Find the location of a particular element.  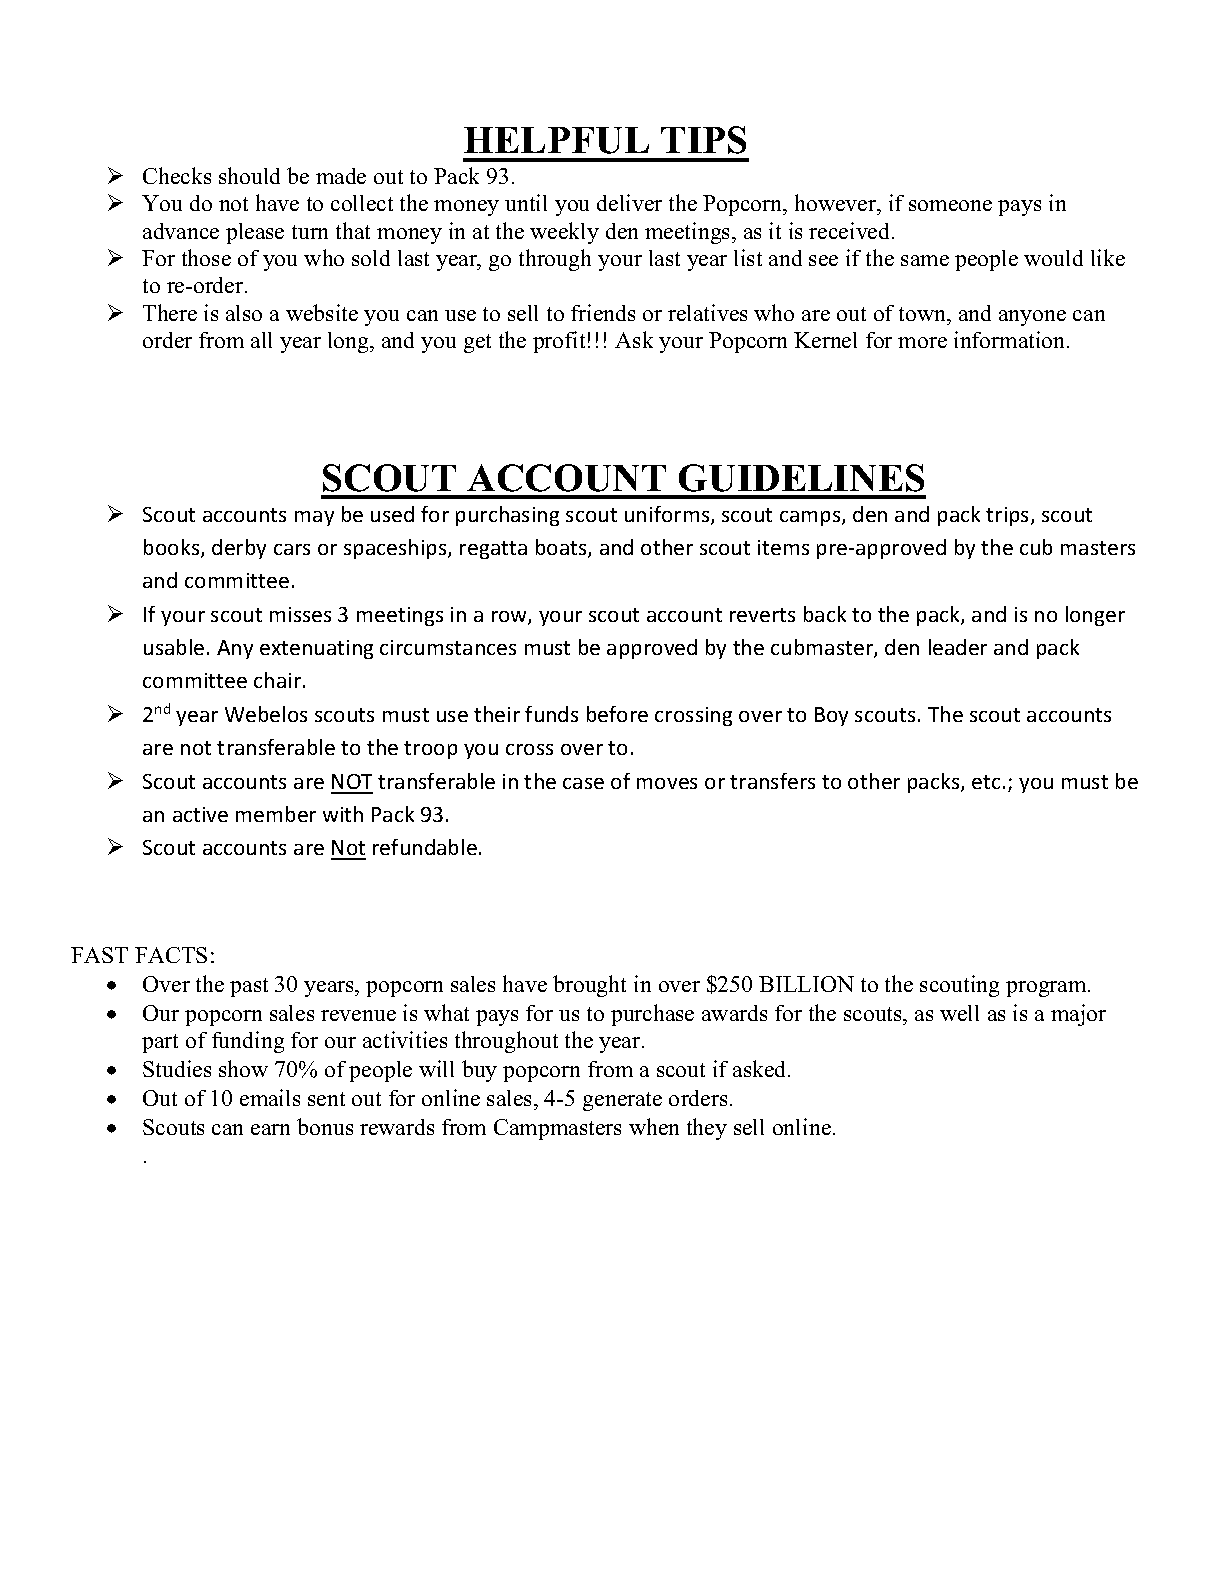

circumstances is located at coordinates (448, 647).
